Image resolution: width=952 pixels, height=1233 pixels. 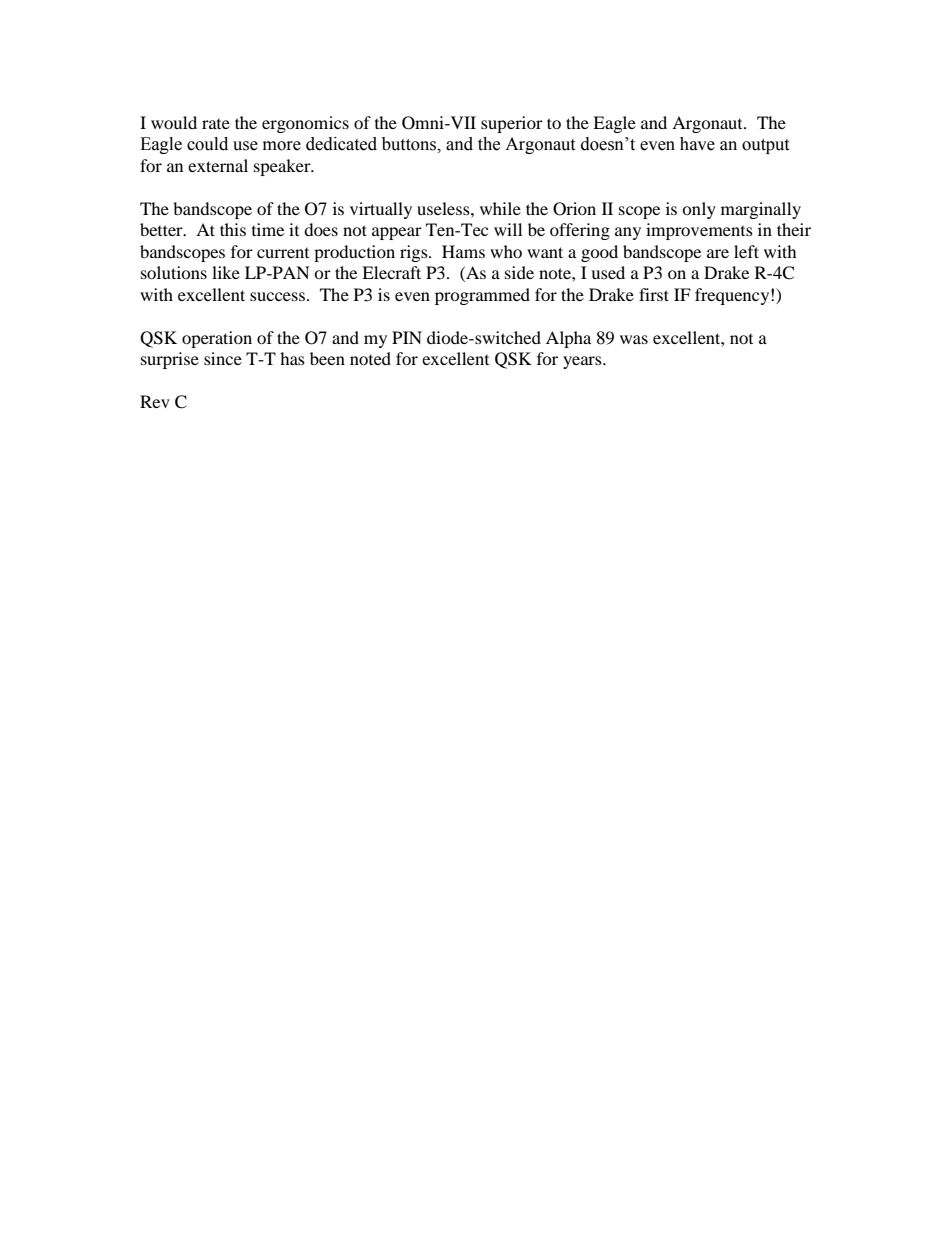 I want to click on rate, so click(x=216, y=124).
